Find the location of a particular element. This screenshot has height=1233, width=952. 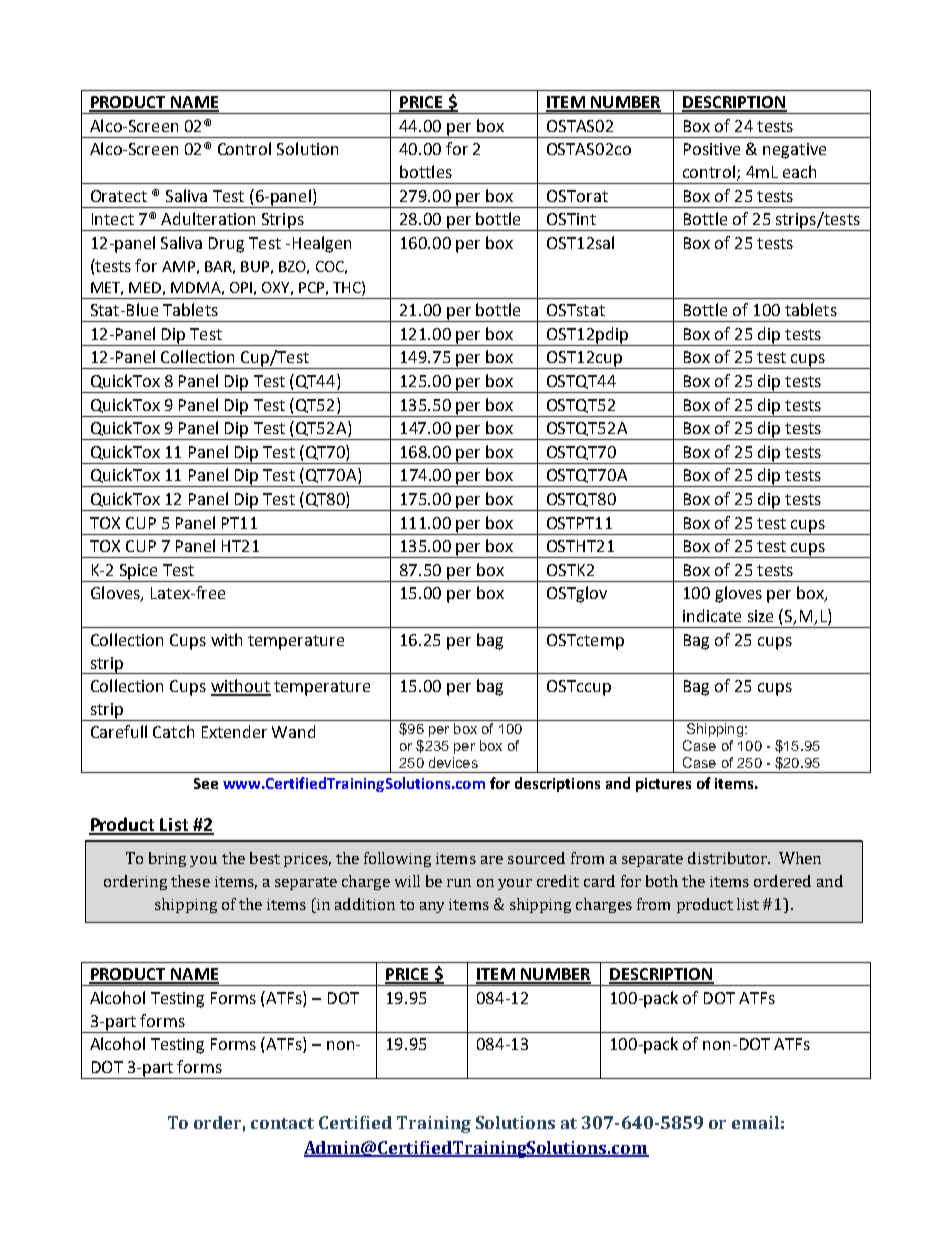

AMP is located at coordinates (178, 266).
